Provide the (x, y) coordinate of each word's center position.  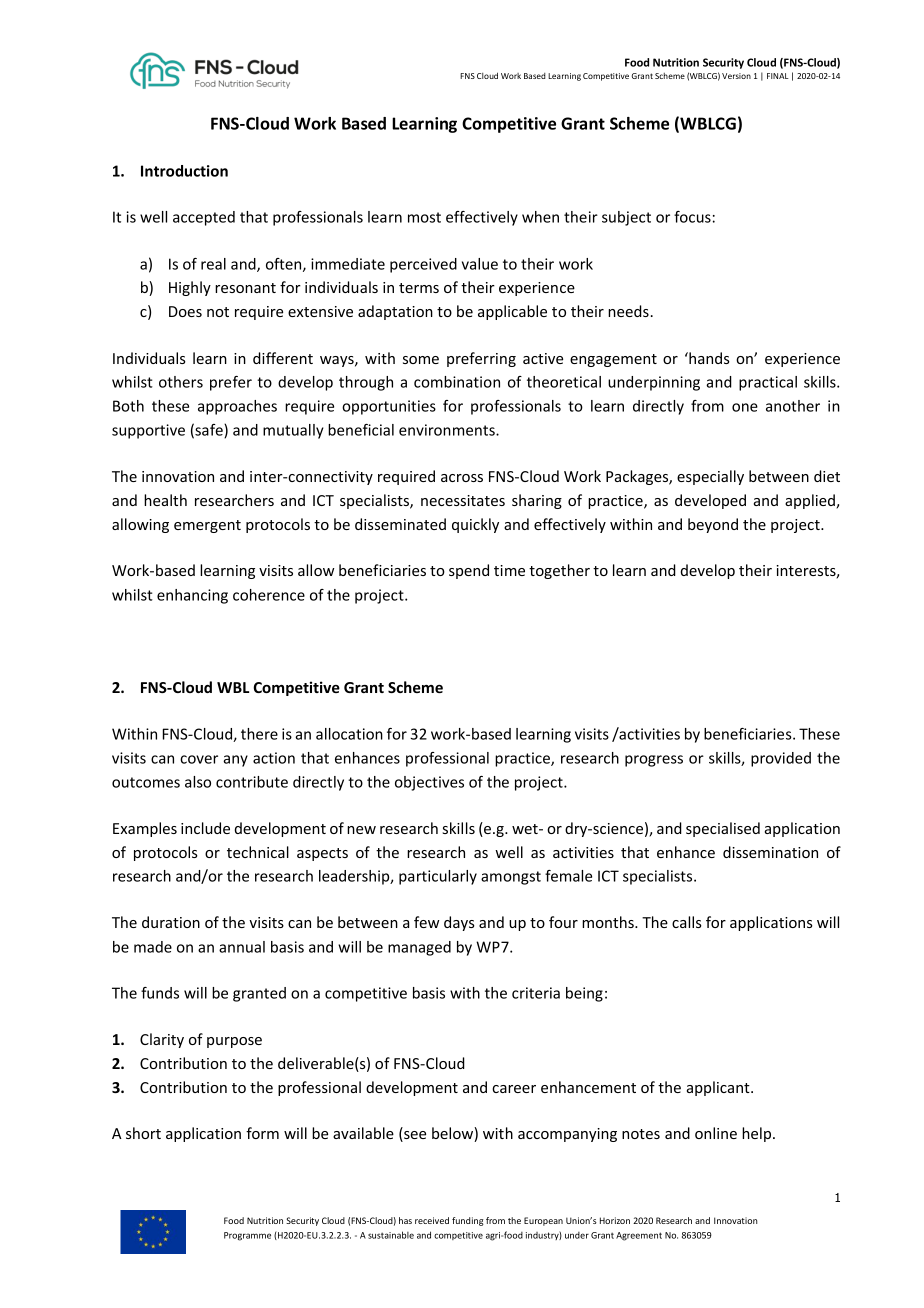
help (758, 1134)
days (459, 923)
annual (242, 947)
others (181, 382)
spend (469, 571)
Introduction (184, 171)
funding (468, 1221)
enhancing (192, 596)
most (424, 217)
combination (457, 382)
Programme (247, 1236)
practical (768, 383)
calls (687, 922)
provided (781, 759)
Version (736, 76)
